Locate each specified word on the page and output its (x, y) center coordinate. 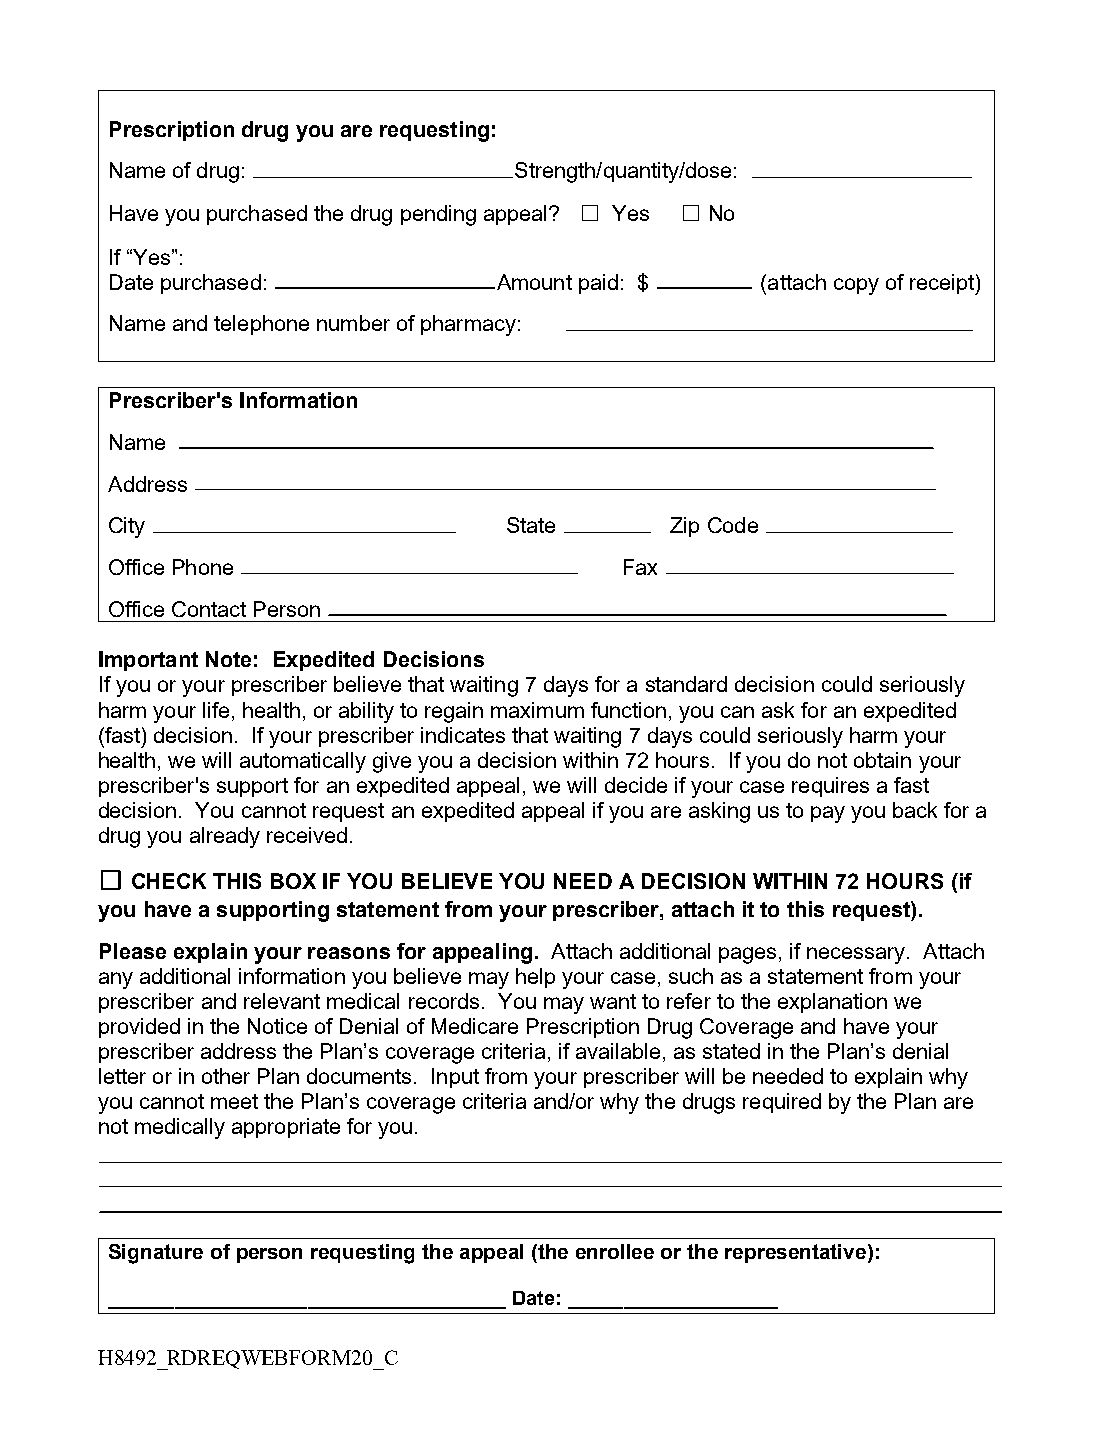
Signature (156, 1254)
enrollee (615, 1251)
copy (856, 286)
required (782, 1103)
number (353, 323)
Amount (533, 282)
